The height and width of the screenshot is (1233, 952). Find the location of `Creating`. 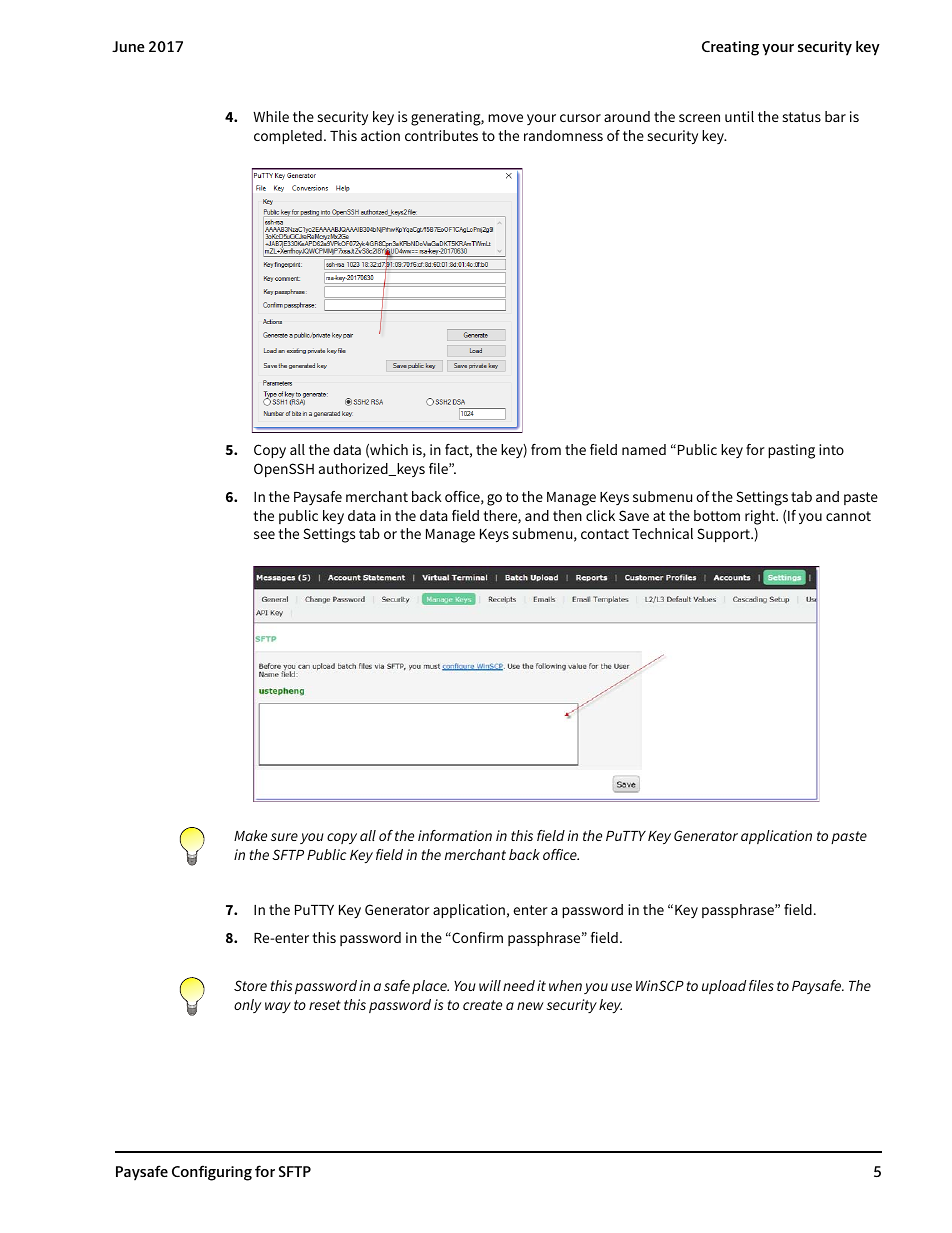

Creating is located at coordinates (730, 48).
